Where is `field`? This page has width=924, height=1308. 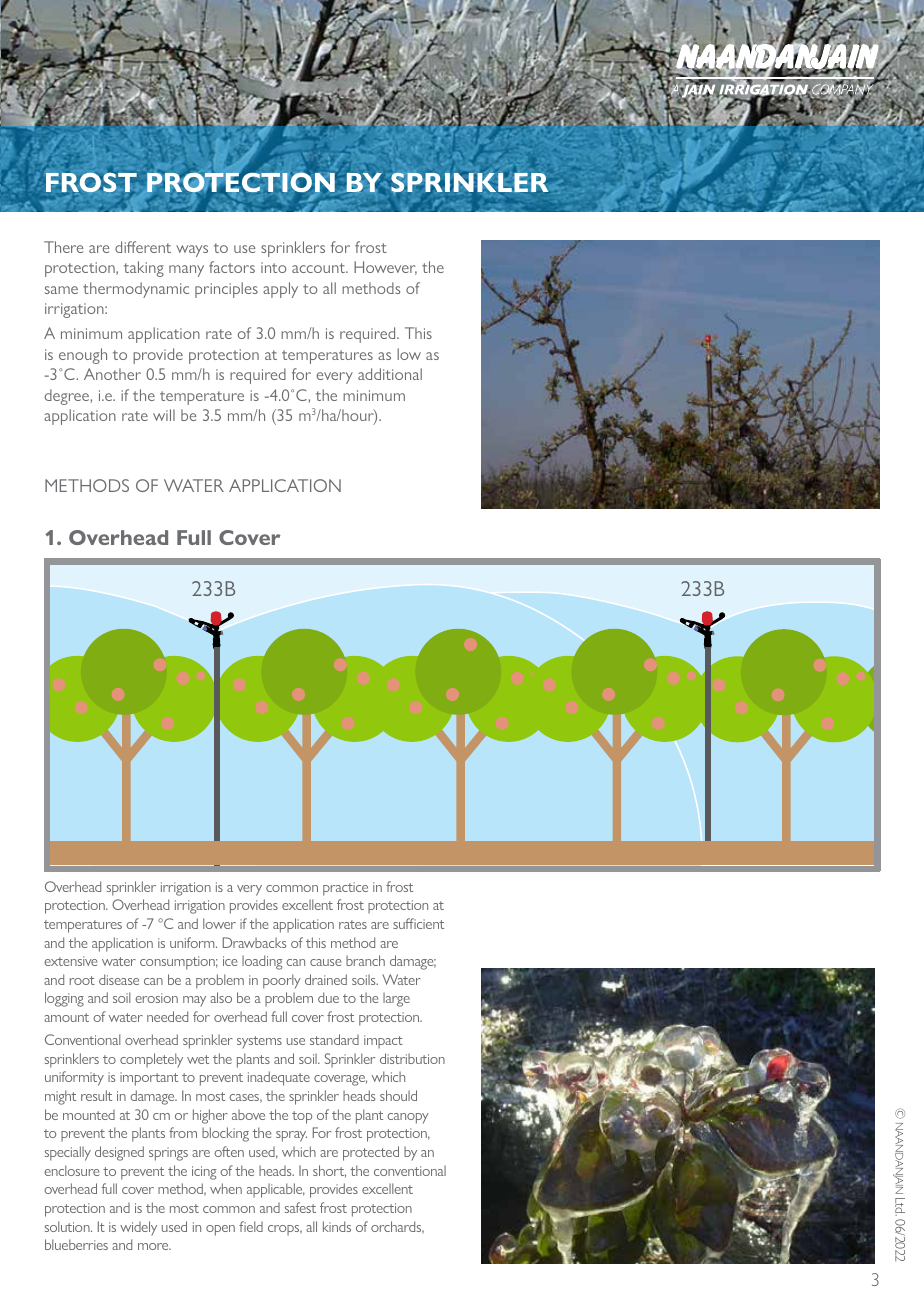 field is located at coordinates (251, 1226).
